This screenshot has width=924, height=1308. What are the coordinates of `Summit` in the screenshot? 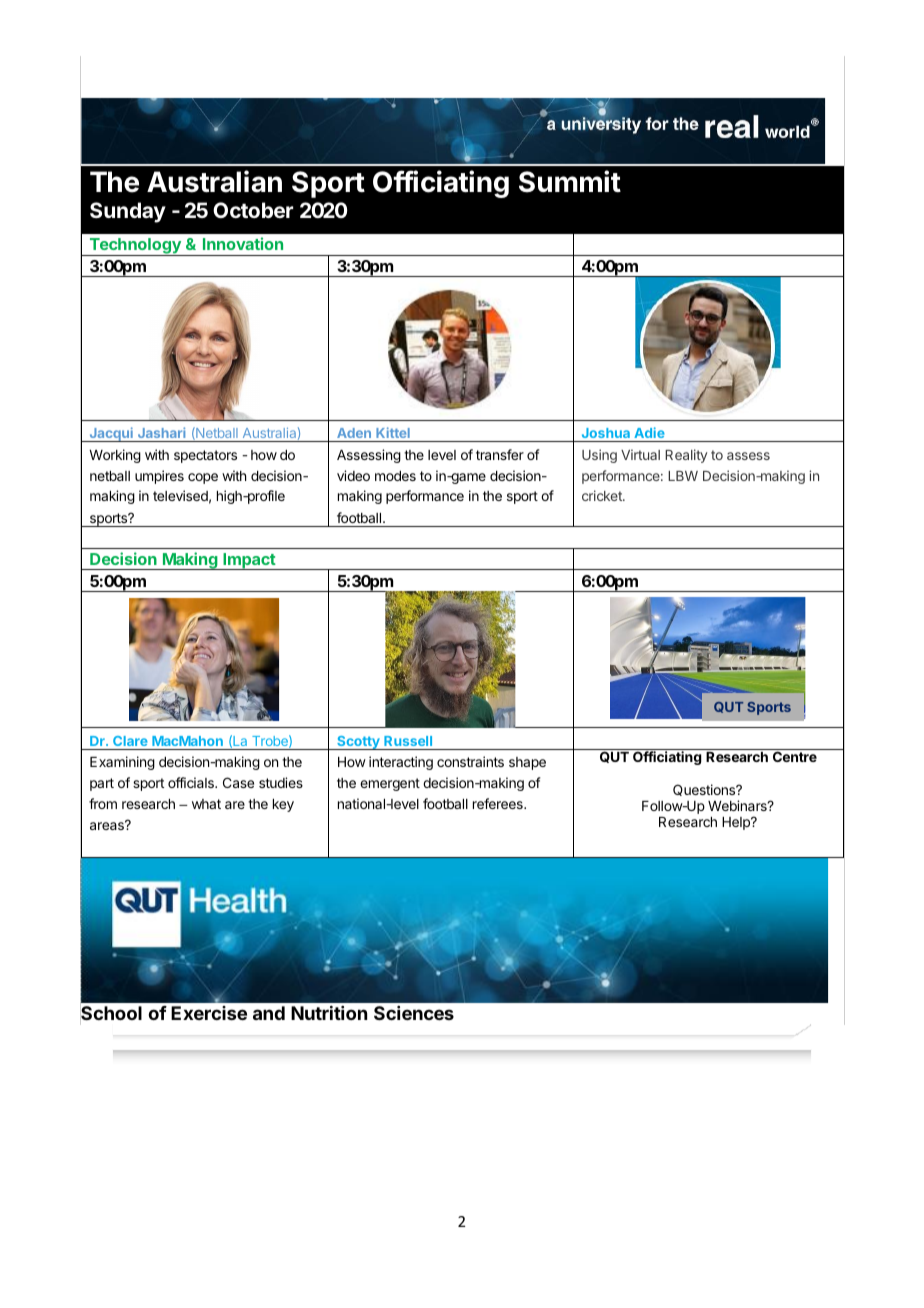 It's located at (570, 181).
